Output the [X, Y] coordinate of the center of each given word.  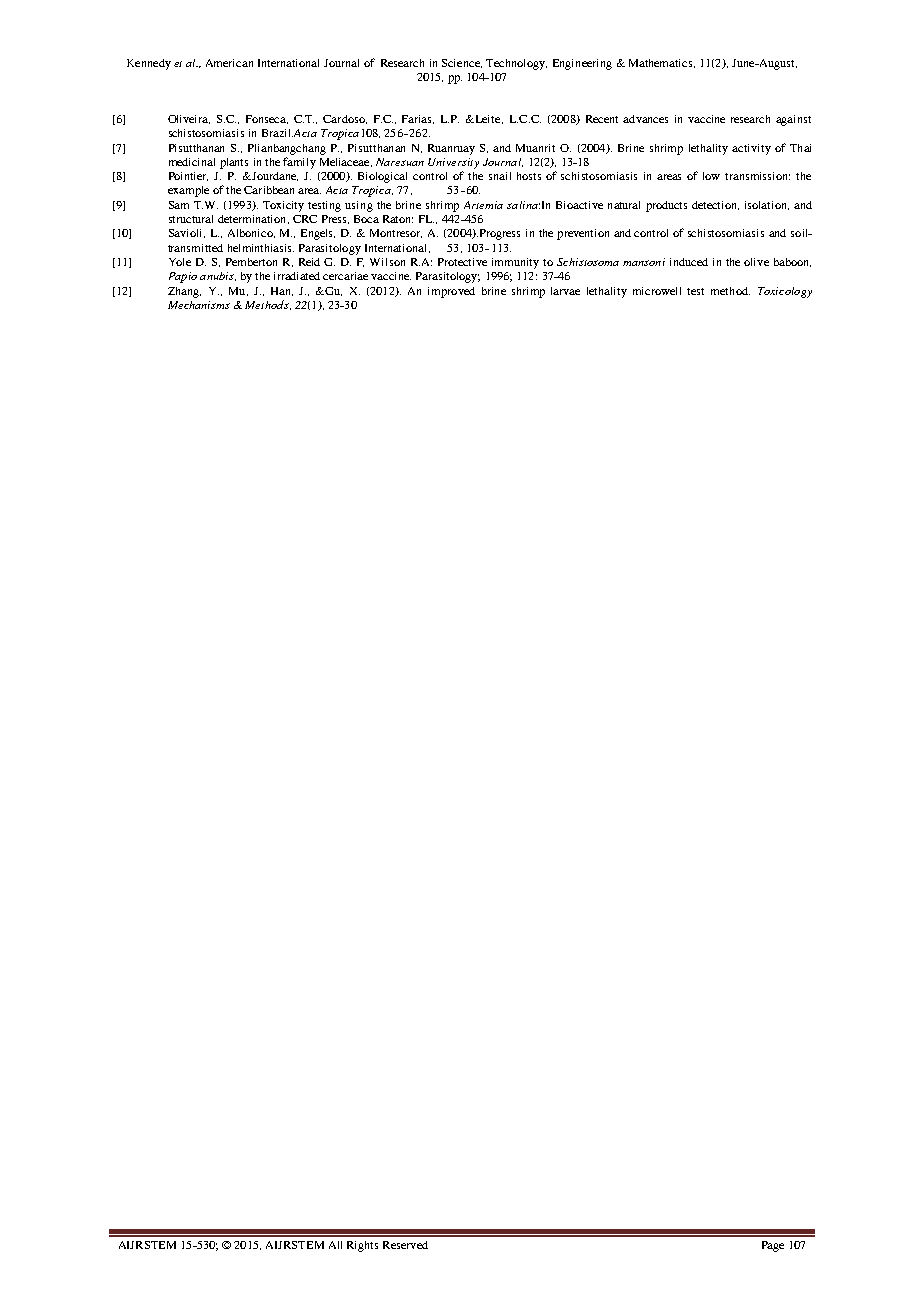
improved [451, 292]
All [335, 1245]
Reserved [405, 1245]
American [229, 63]
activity [751, 149]
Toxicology [785, 292]
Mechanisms [199, 305]
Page [773, 1246]
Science [462, 63]
